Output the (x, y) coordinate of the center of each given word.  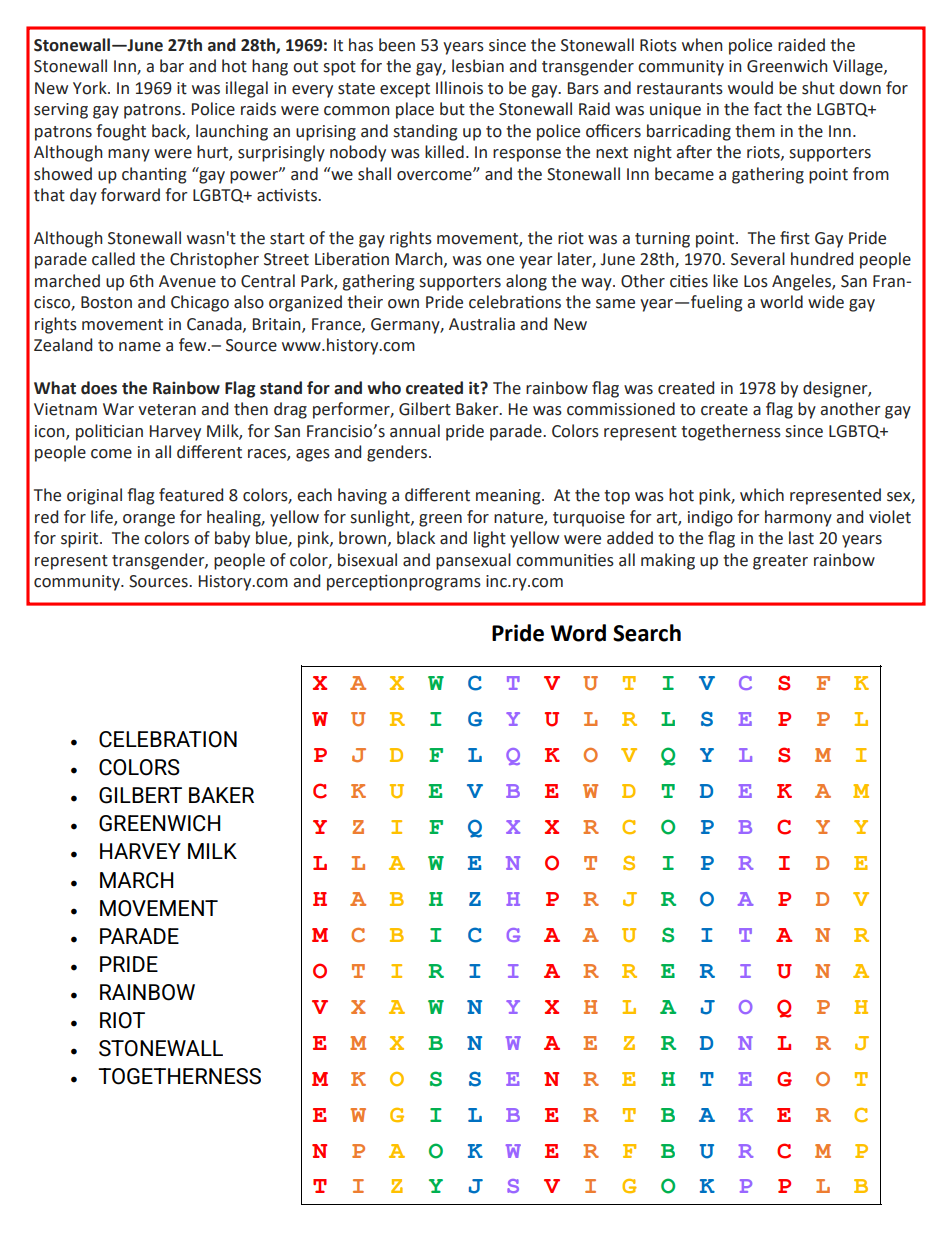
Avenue (187, 281)
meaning (509, 497)
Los (756, 281)
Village (859, 67)
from (871, 174)
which (762, 495)
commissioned (621, 409)
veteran (167, 410)
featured (191, 495)
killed (444, 152)
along (526, 282)
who (384, 388)
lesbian (478, 66)
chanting (154, 175)
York (91, 88)
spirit (81, 540)
